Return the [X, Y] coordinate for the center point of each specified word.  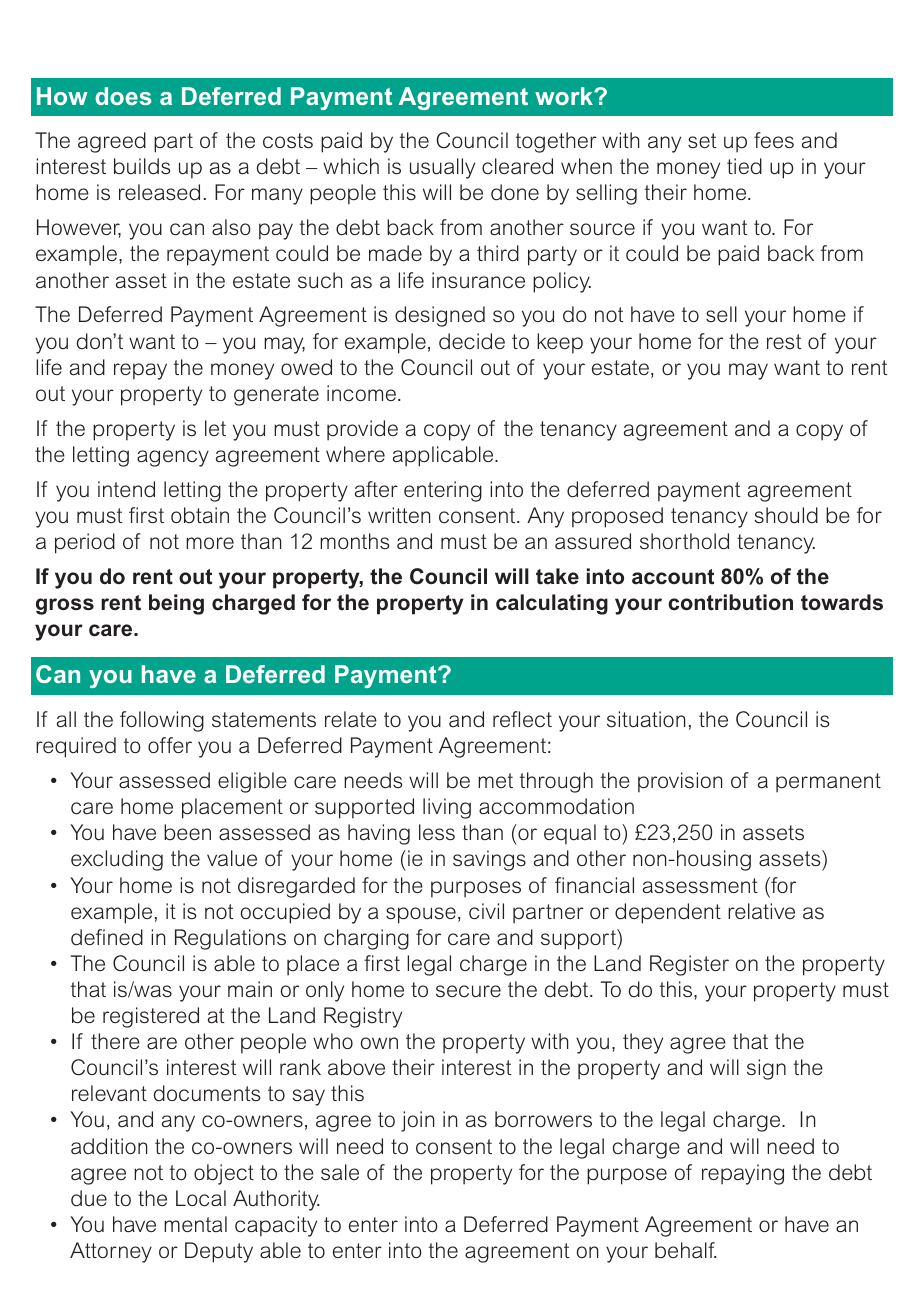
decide [472, 341]
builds [142, 166]
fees [774, 140]
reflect [522, 719]
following [162, 721]
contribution [730, 602]
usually [442, 168]
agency [173, 458]
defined [107, 937]
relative [761, 911]
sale [340, 1172]
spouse [421, 915]
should [786, 515]
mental [195, 1224]
